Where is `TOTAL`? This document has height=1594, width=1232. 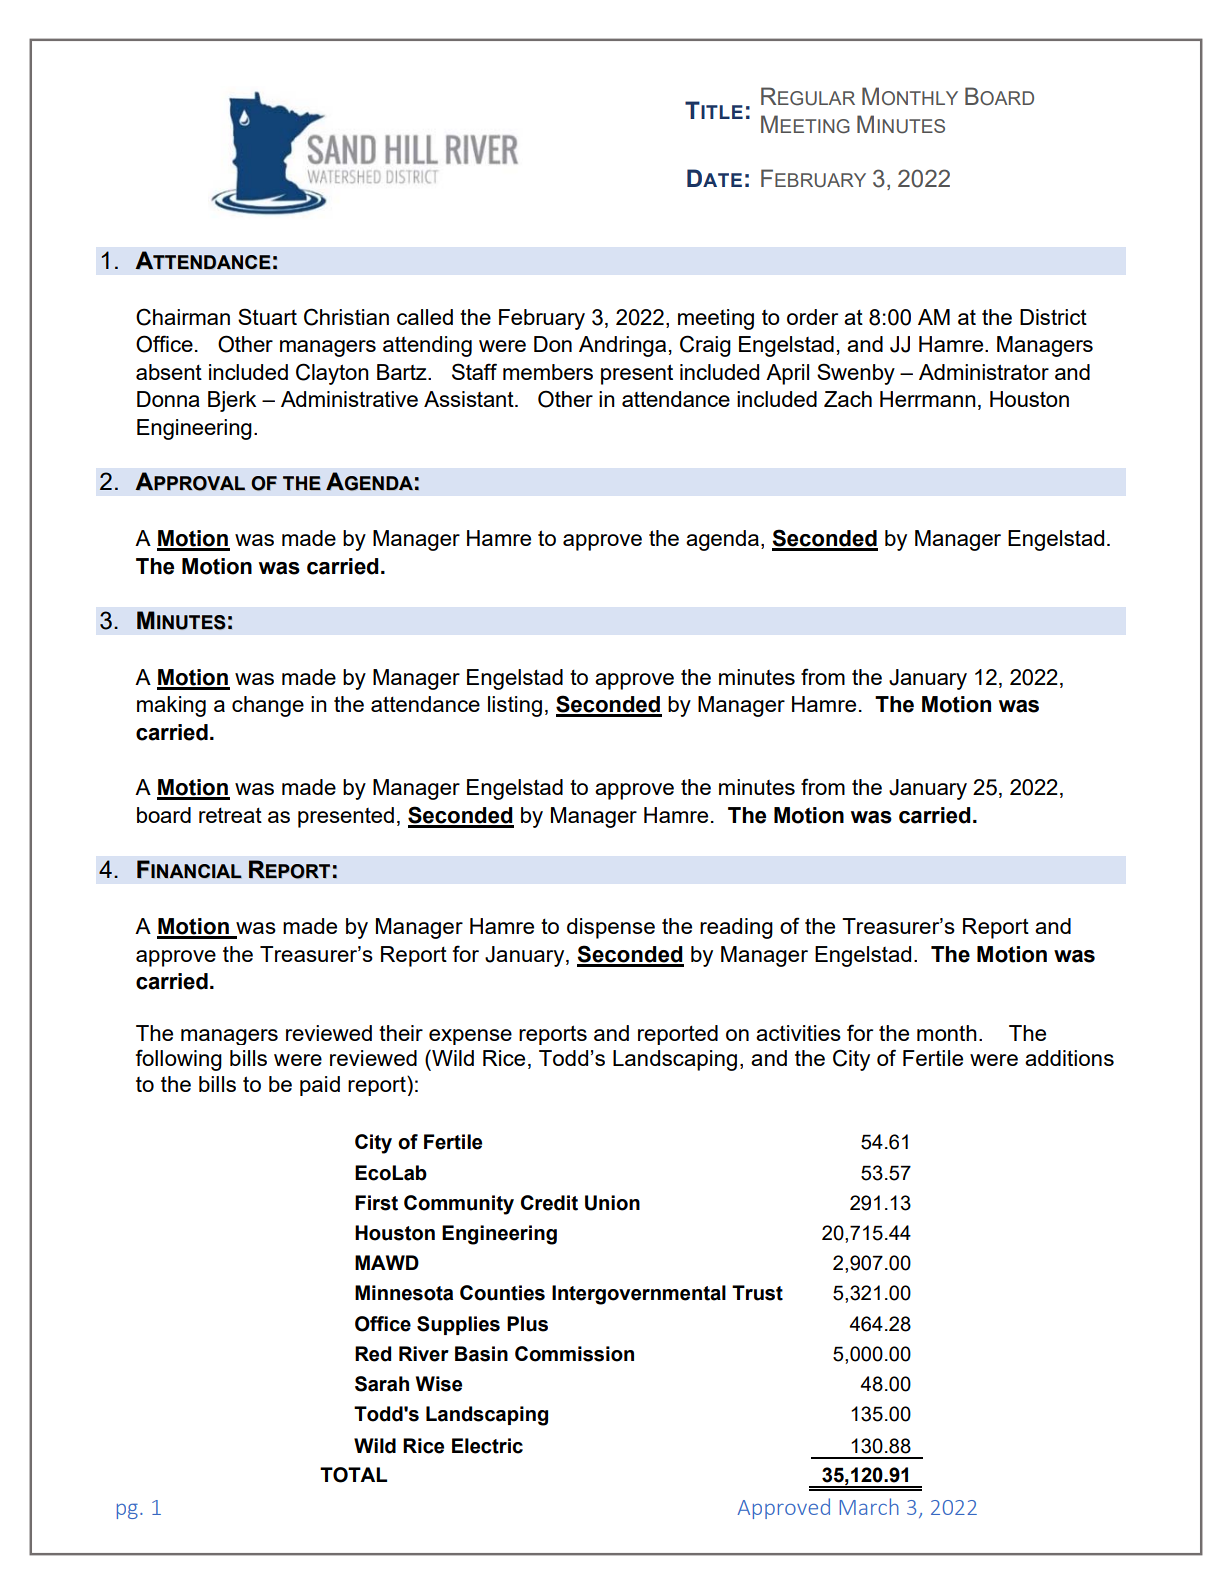 TOTAL is located at coordinates (353, 1475).
